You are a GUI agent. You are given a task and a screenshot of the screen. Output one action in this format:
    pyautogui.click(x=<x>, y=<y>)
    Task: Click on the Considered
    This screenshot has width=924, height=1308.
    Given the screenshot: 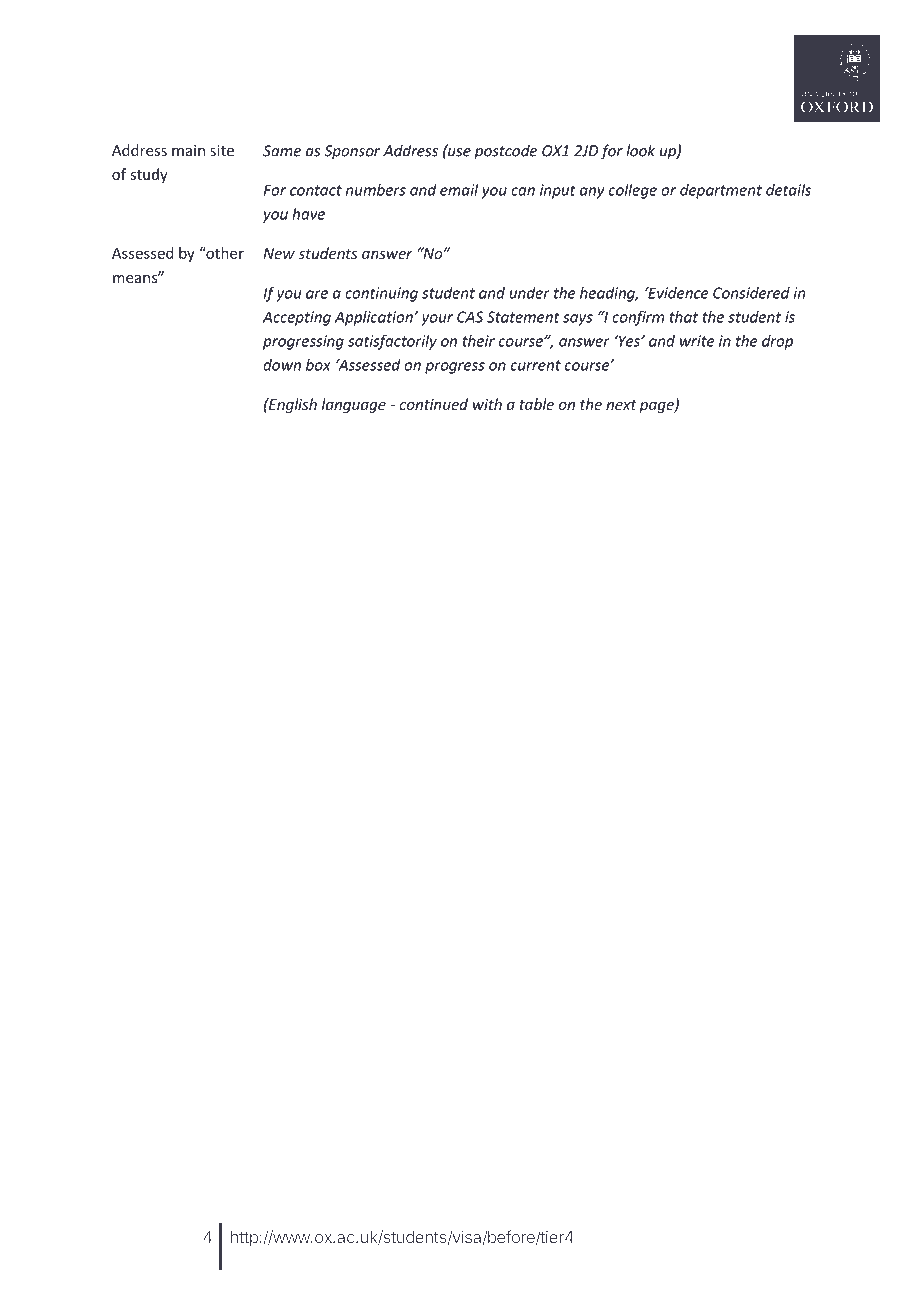 What is the action you would take?
    pyautogui.click(x=751, y=293)
